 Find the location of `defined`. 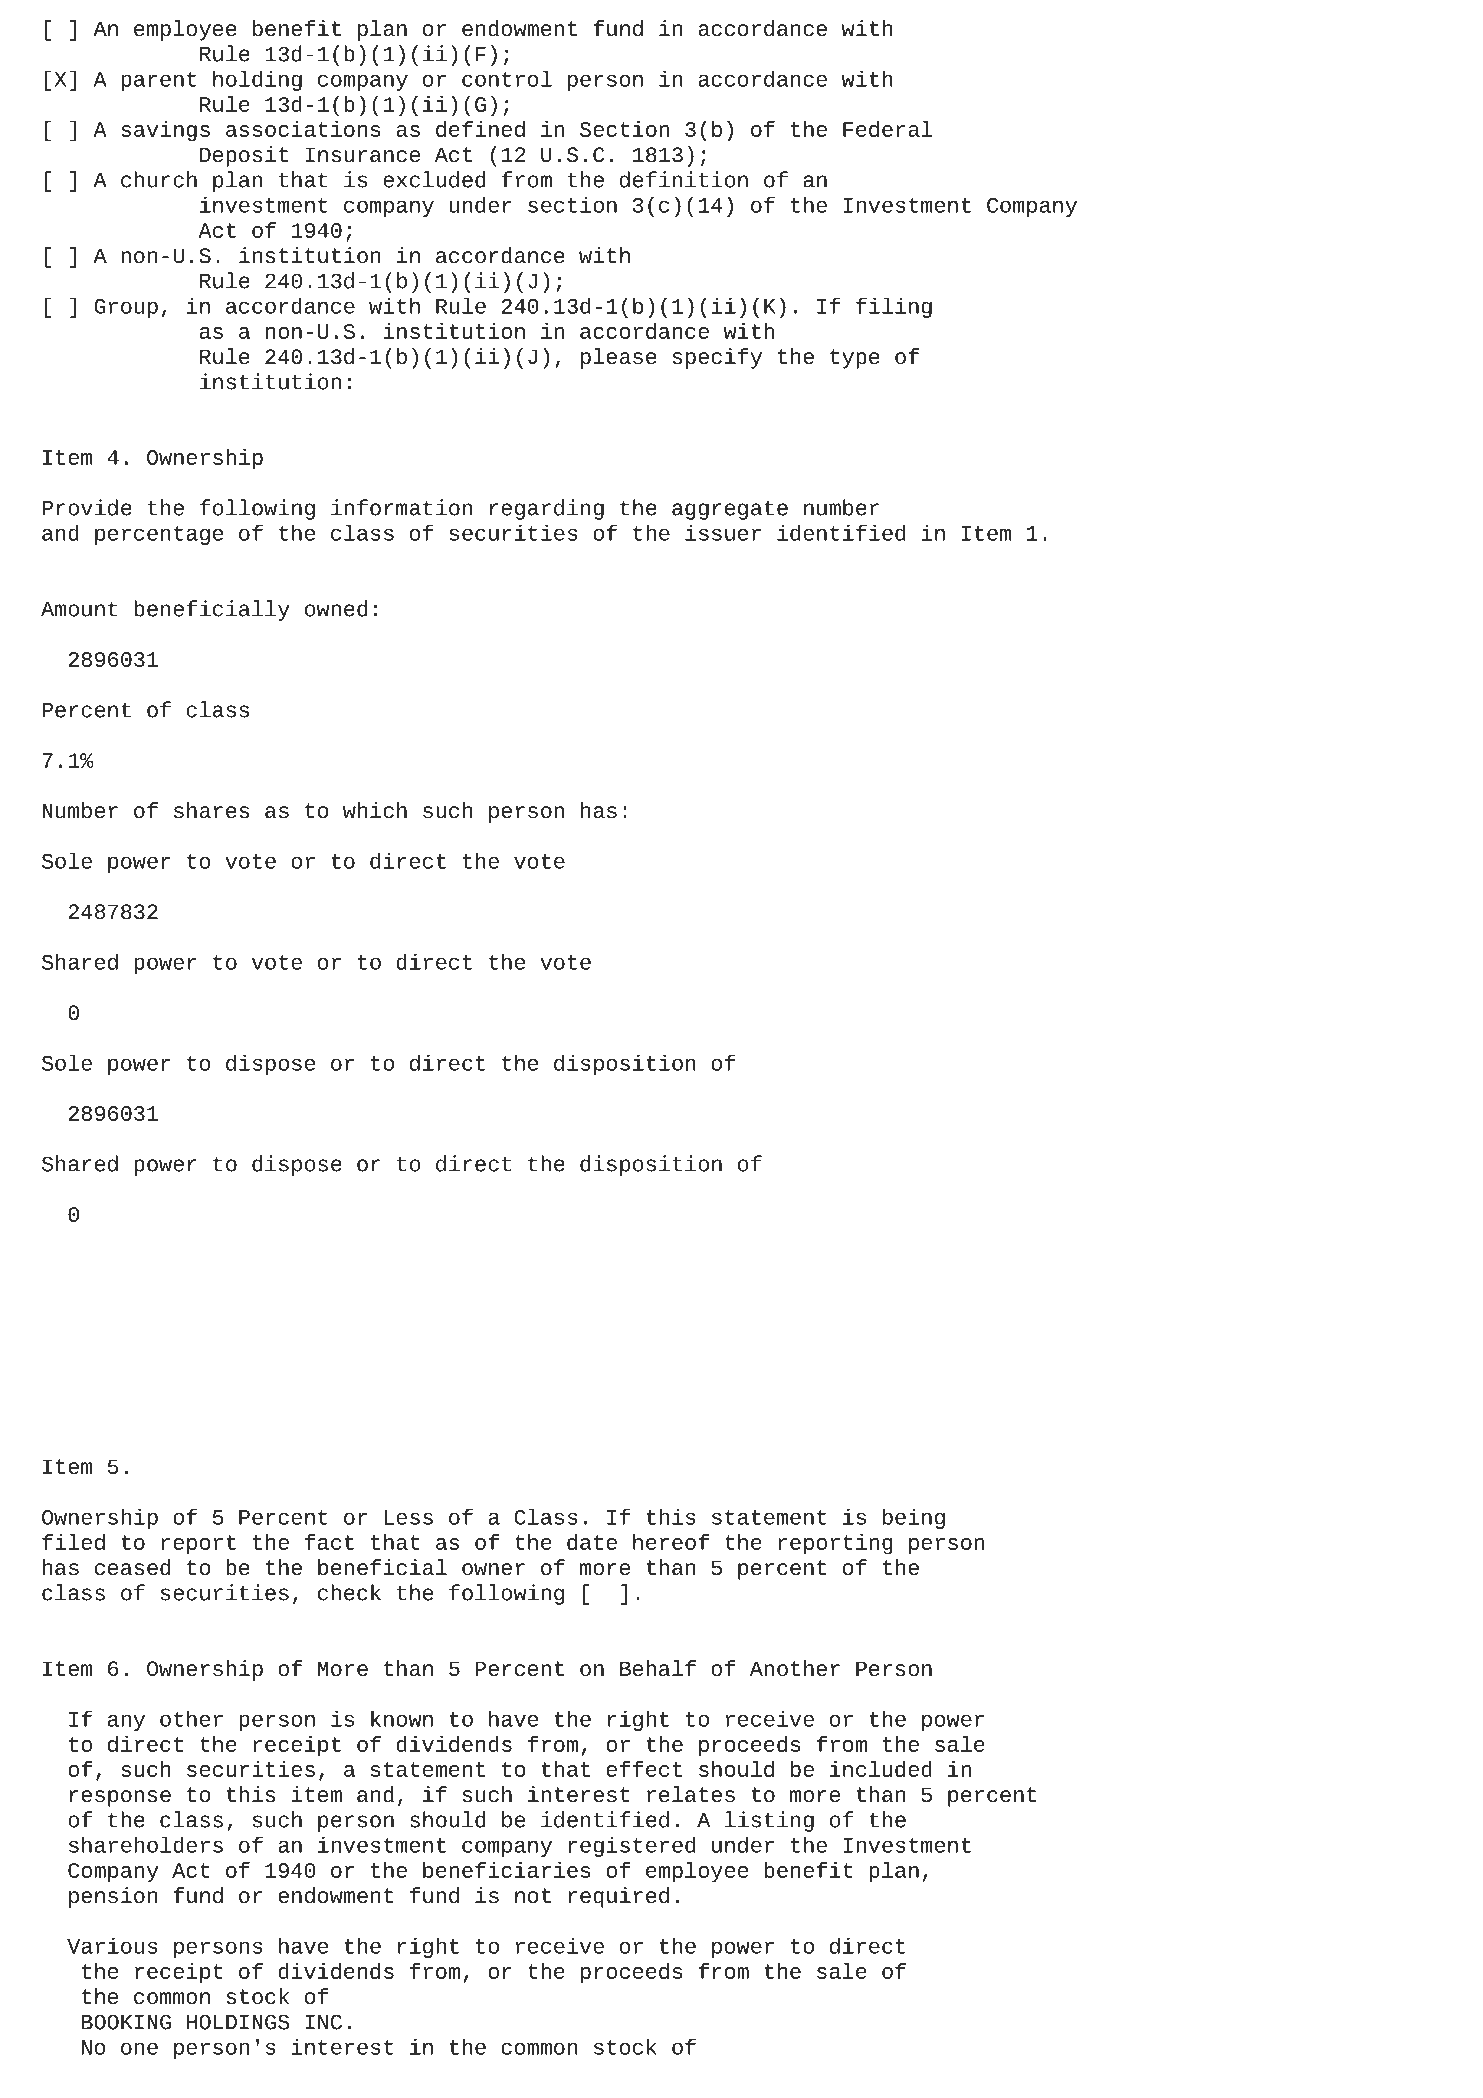

defined is located at coordinates (480, 129).
